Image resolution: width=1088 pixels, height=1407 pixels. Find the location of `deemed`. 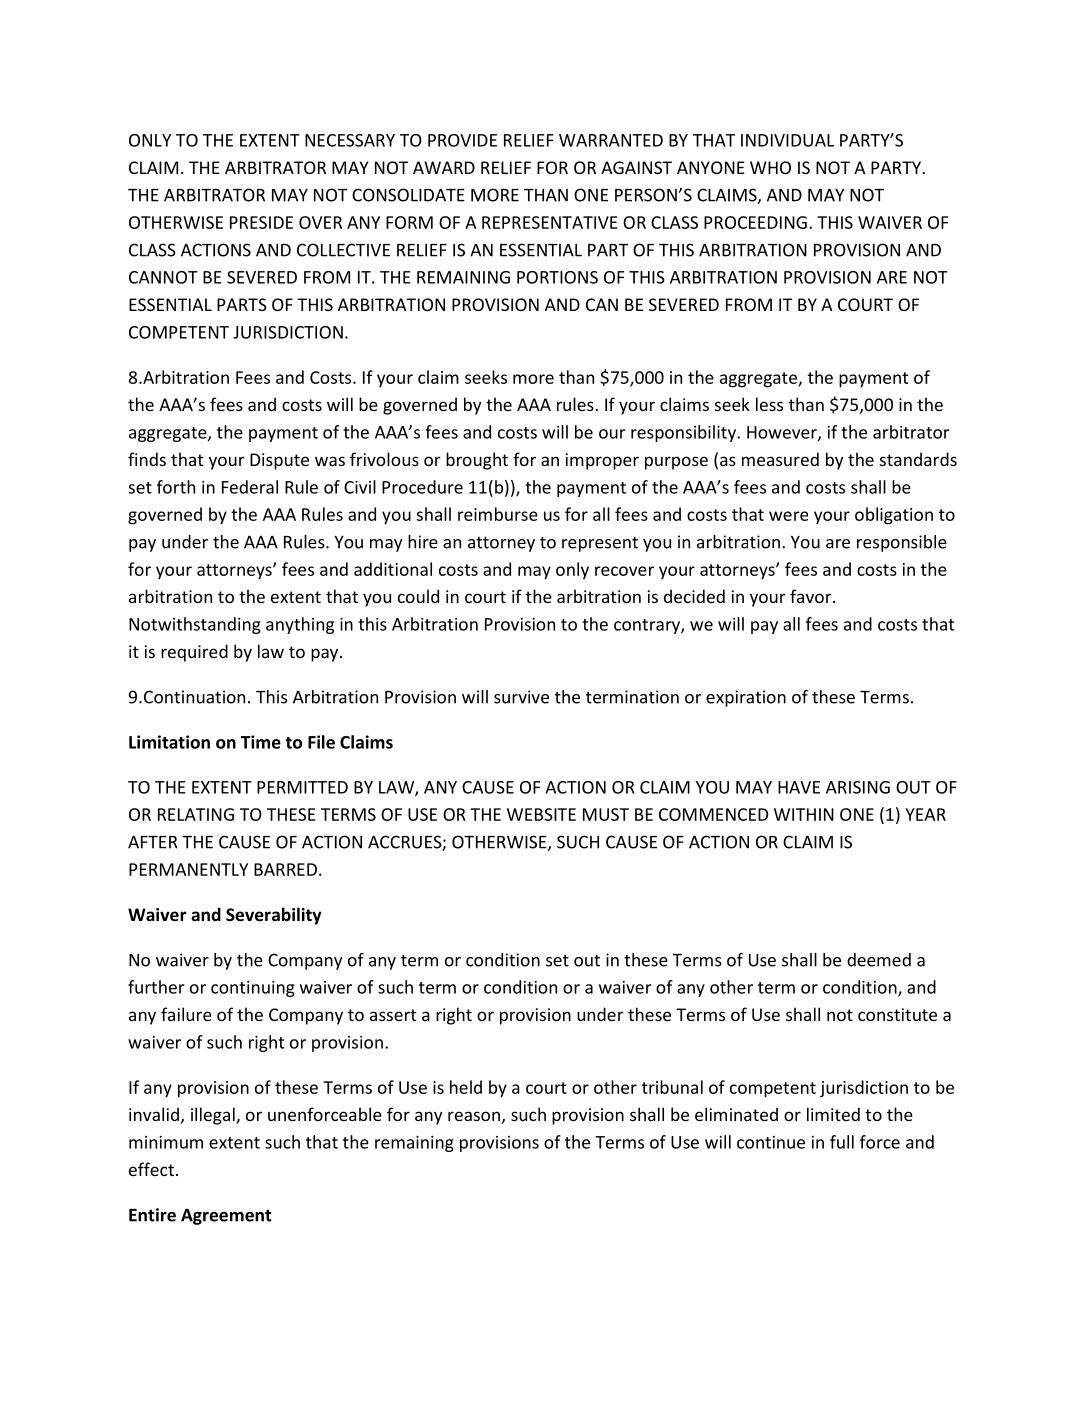

deemed is located at coordinates (879, 960).
